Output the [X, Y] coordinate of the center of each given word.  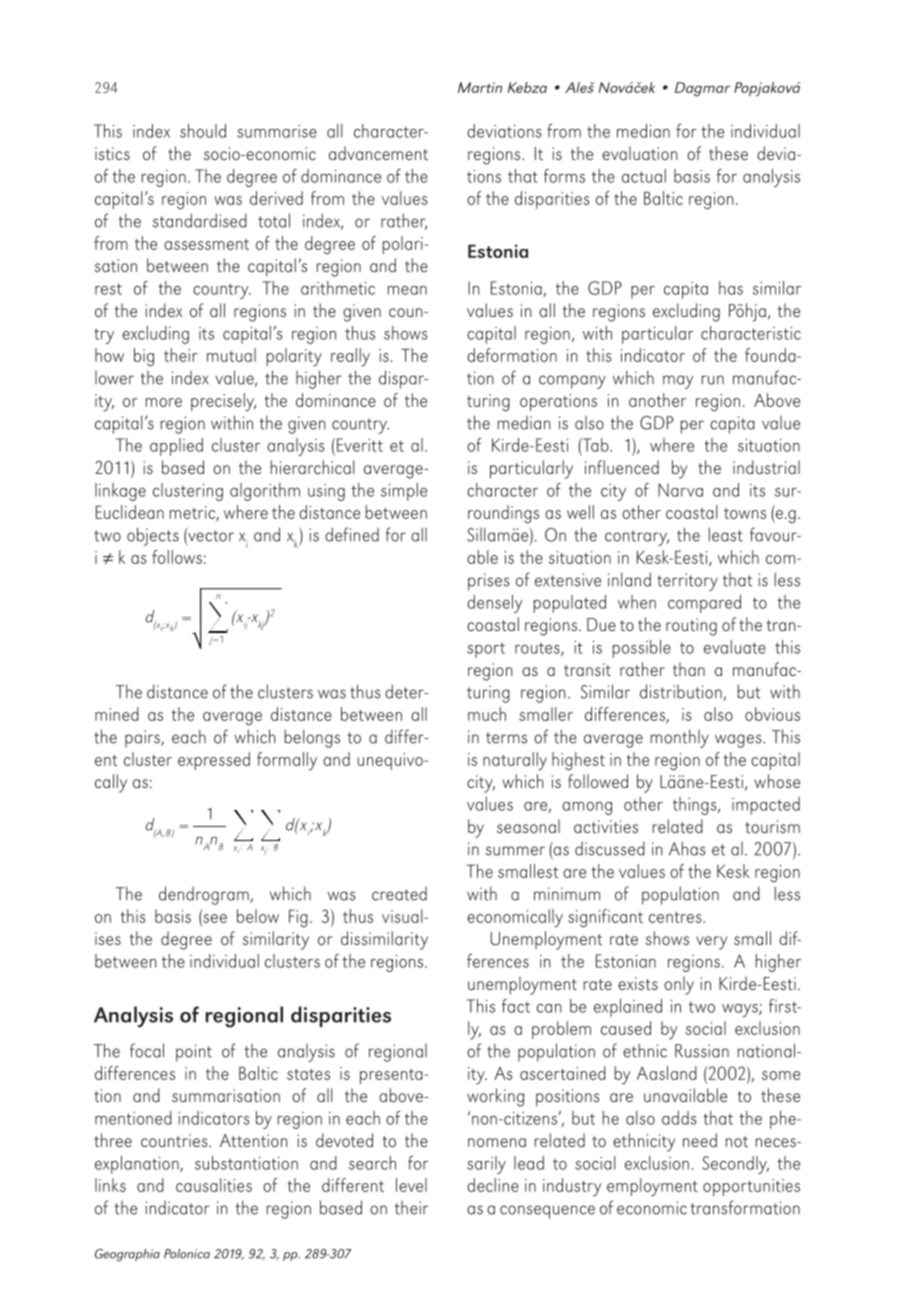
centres [676, 917]
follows [177, 557]
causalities [214, 1185]
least [726, 534]
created [399, 894]
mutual [231, 355]
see [214, 919]
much [487, 714]
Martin [480, 87]
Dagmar [703, 89]
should [203, 131]
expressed [214, 761]
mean [407, 290]
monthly [680, 738]
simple [404, 492]
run [713, 380]
